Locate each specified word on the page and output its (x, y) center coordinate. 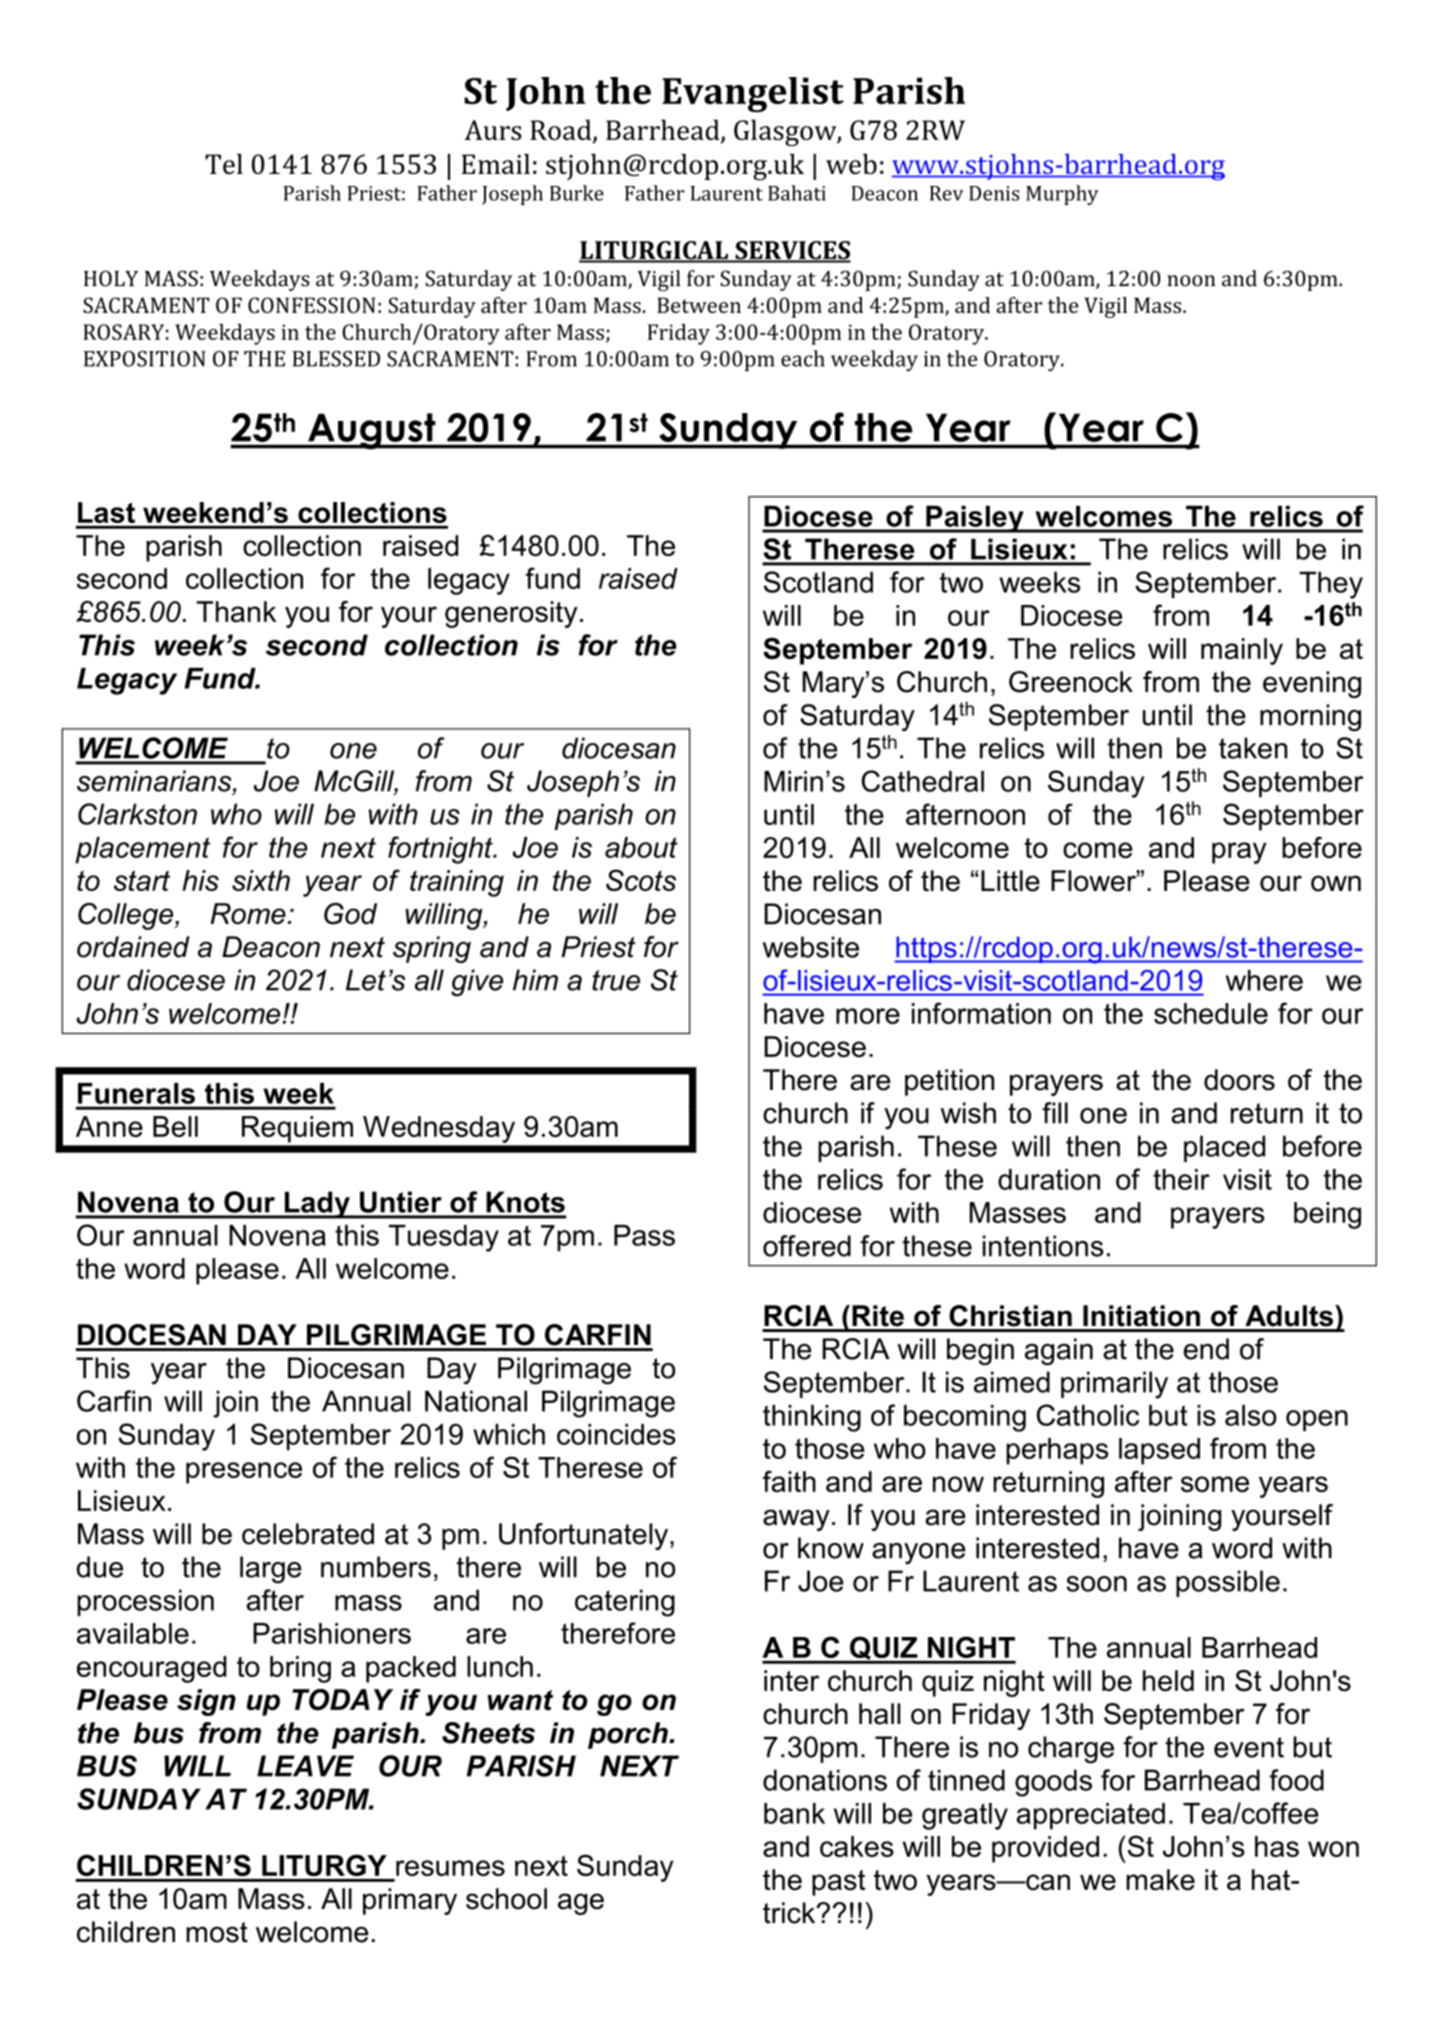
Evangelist (753, 95)
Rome (248, 914)
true (616, 980)
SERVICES (792, 251)
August (372, 431)
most (217, 1932)
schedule (1211, 1013)
